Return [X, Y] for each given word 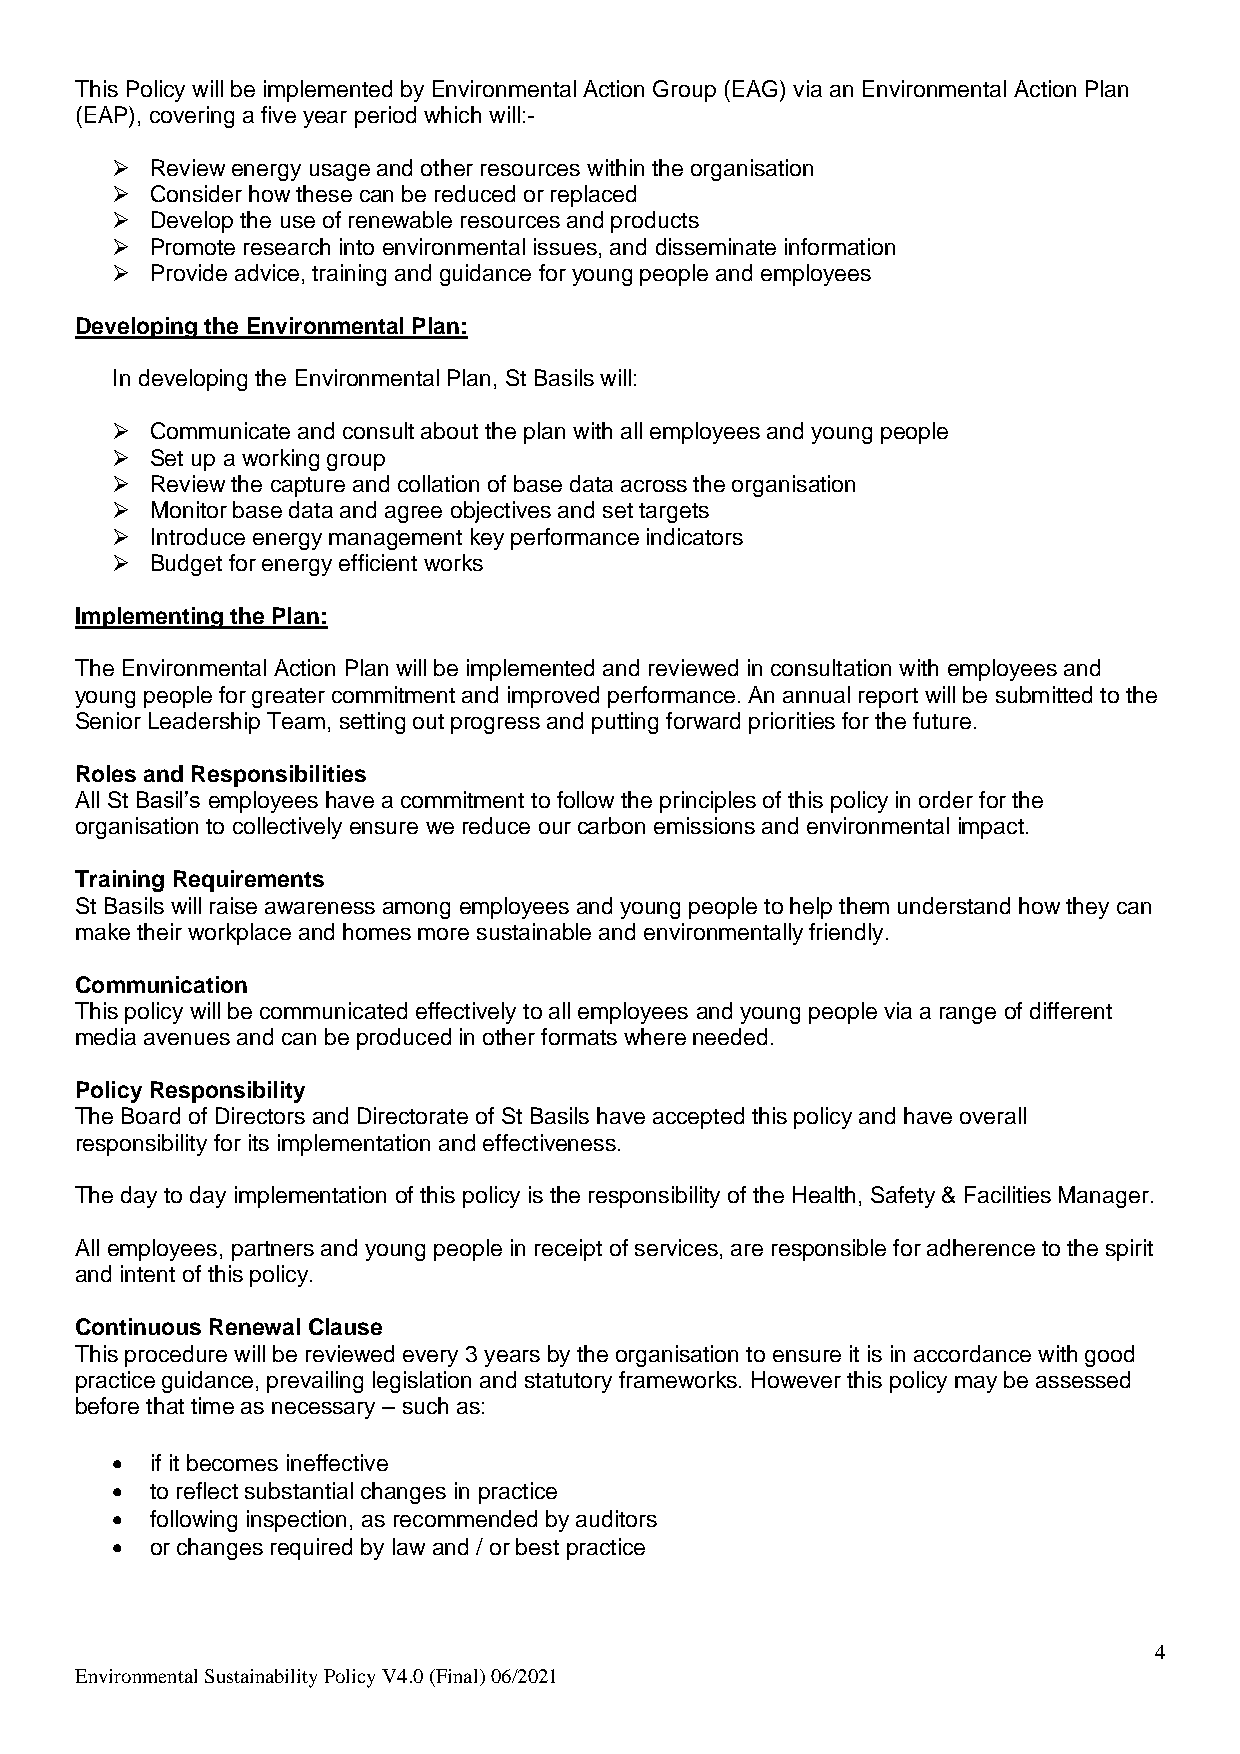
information [840, 246]
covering [192, 117]
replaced [593, 196]
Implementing [150, 618]
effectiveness [549, 1142]
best [537, 1546]
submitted [1044, 694]
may [976, 1384]
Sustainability [261, 1678]
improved [553, 697]
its [259, 1142]
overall [993, 1115]
